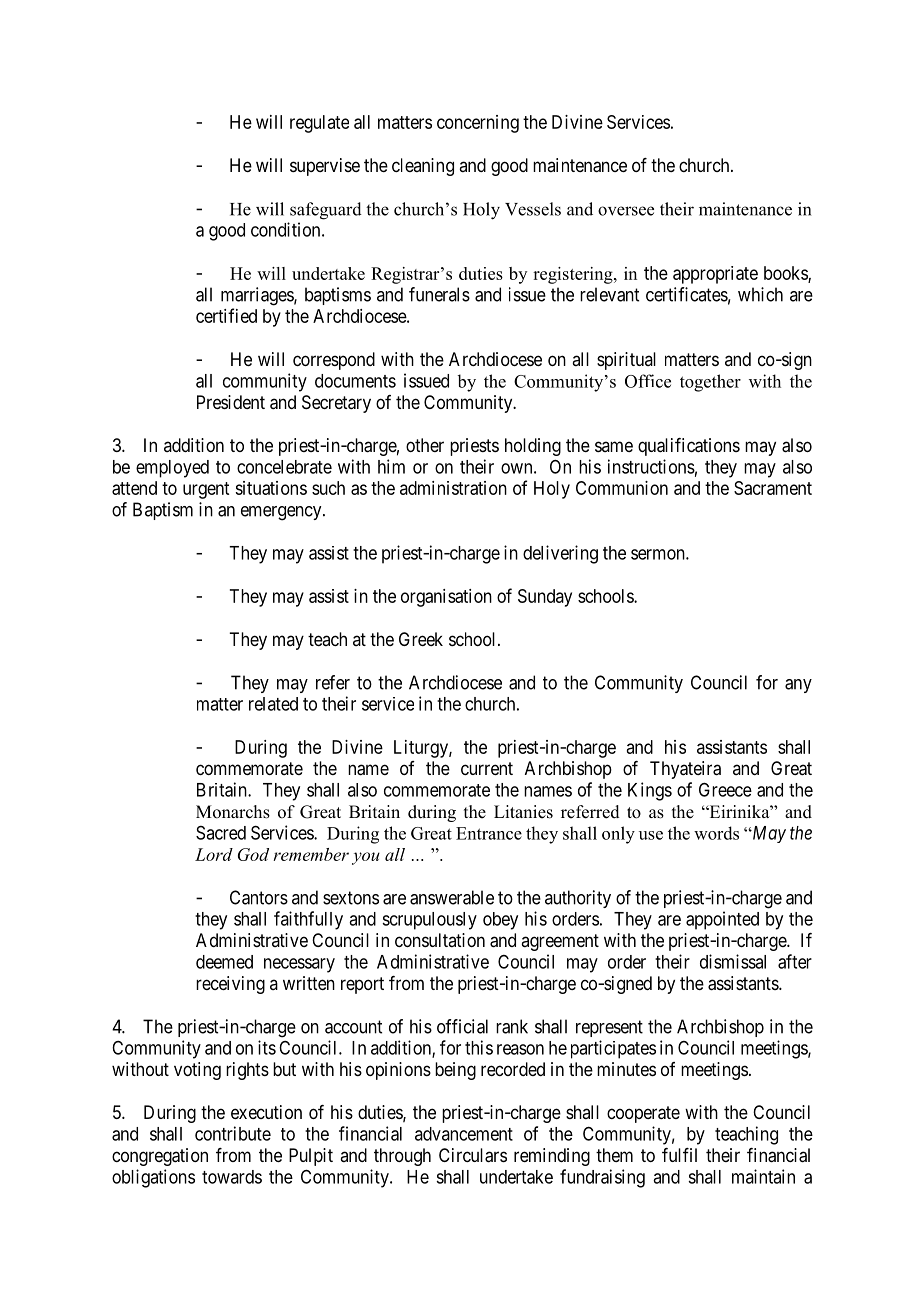 This screenshot has height=1308, width=924. Describe the element at coordinates (273, 704) in the screenshot. I see `related` at that location.
